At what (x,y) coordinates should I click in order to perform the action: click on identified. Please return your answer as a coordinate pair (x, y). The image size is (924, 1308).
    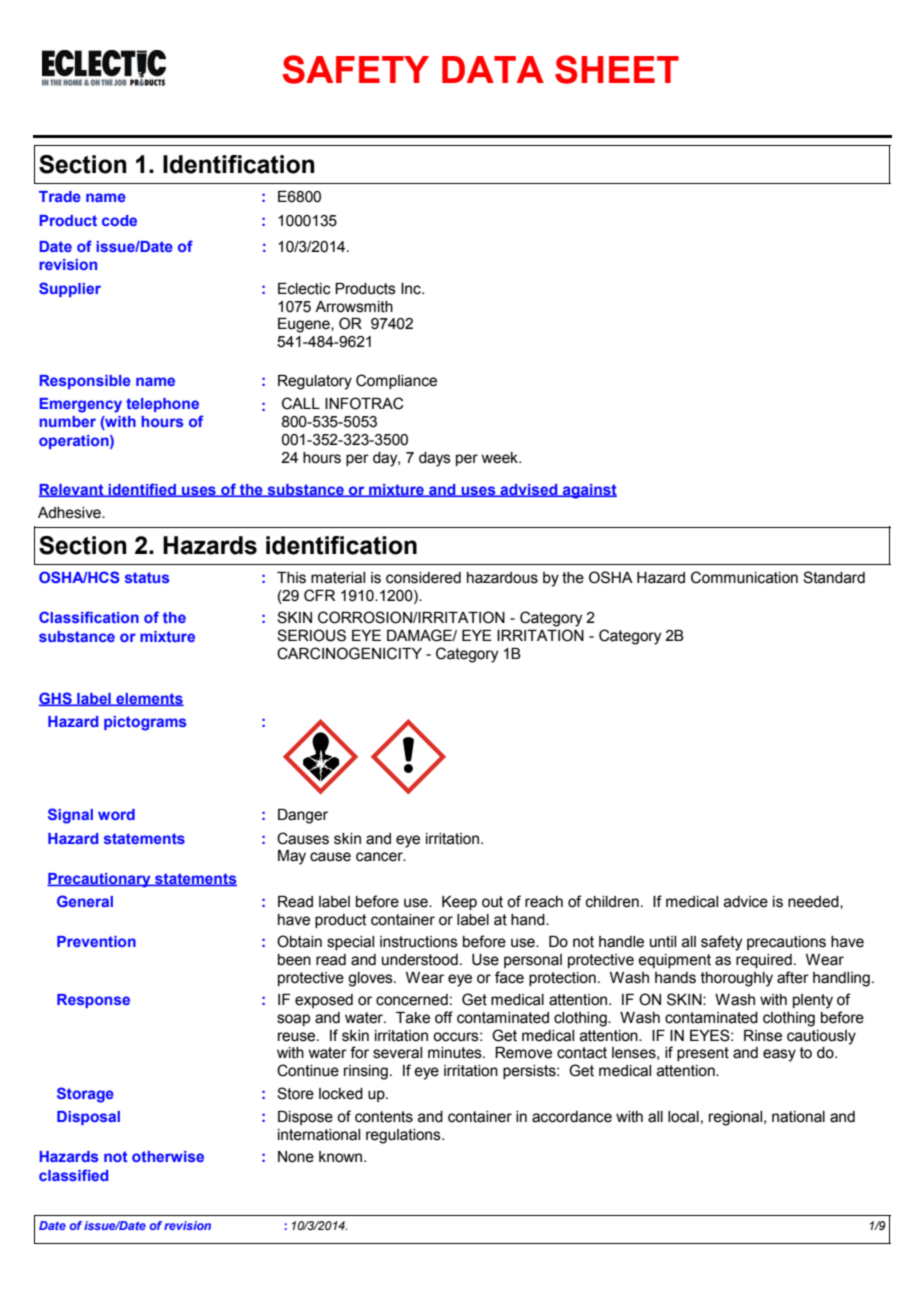
    Looking at the image, I should click on (142, 490).
